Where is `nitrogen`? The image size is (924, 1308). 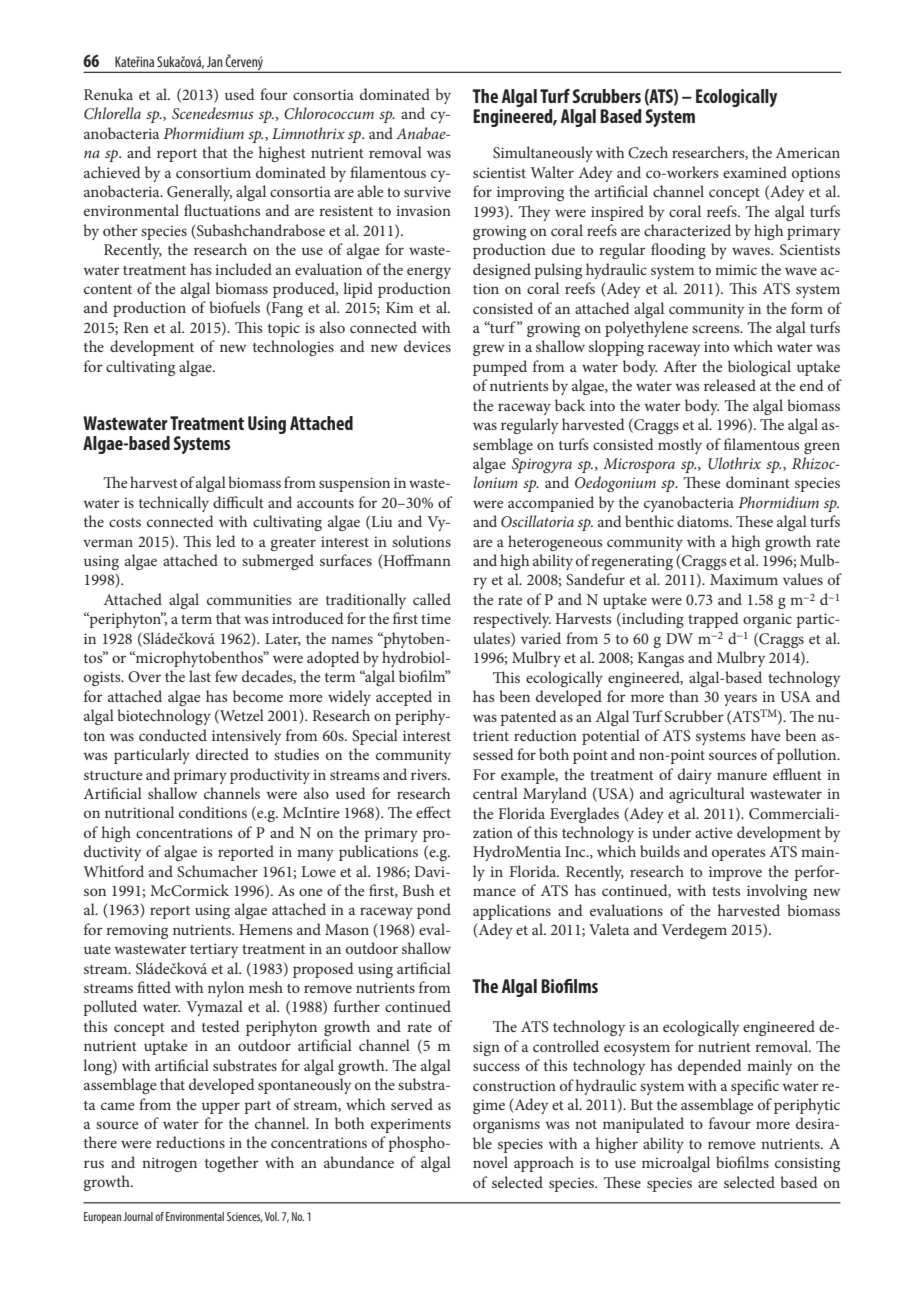
nitrogen is located at coordinates (169, 1164).
